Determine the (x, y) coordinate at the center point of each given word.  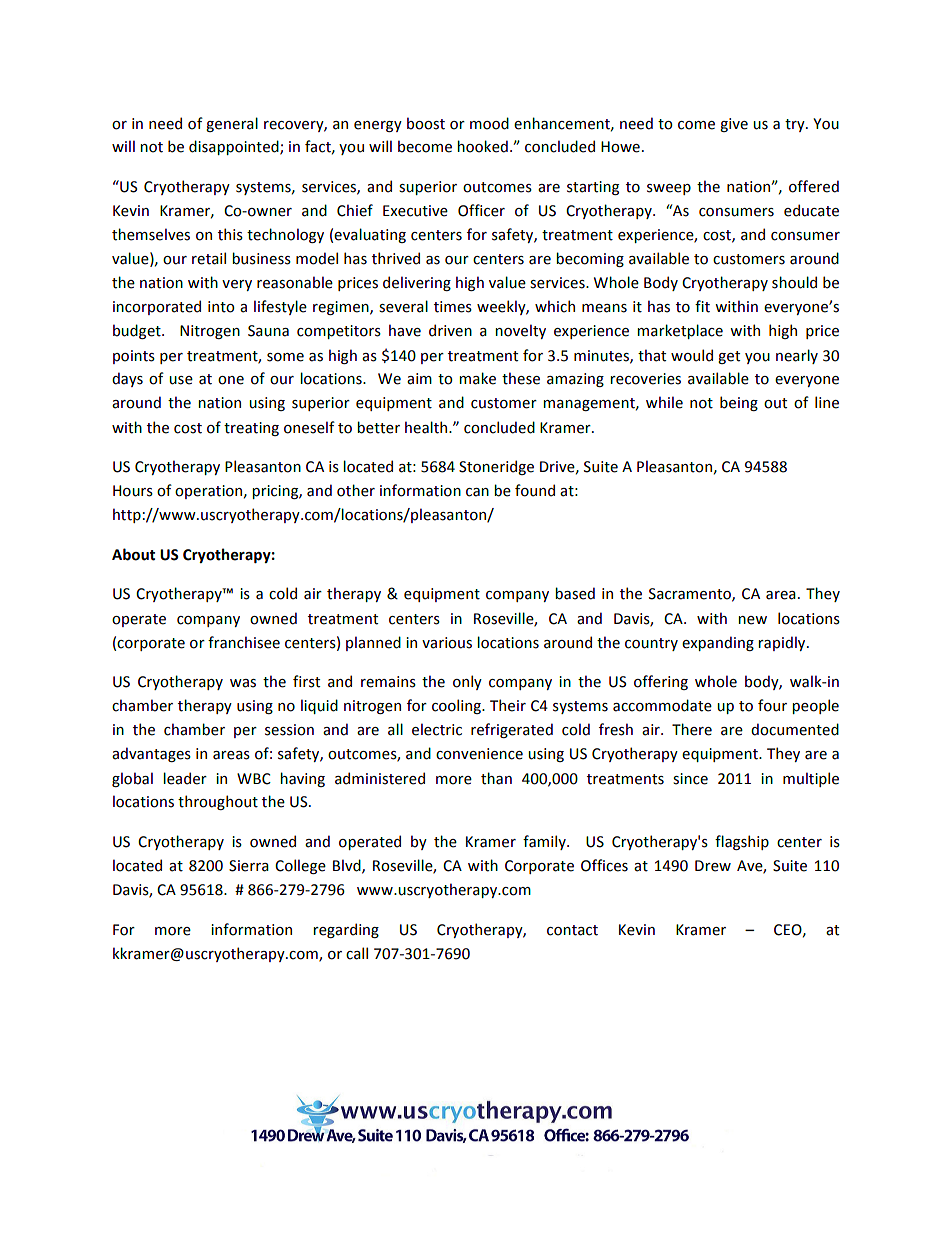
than (496, 778)
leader (185, 778)
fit (702, 306)
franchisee (244, 642)
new (752, 620)
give (734, 125)
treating (251, 429)
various (447, 643)
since (690, 779)
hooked (482, 146)
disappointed (235, 147)
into (221, 307)
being (739, 403)
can (477, 492)
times (453, 307)
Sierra (249, 866)
